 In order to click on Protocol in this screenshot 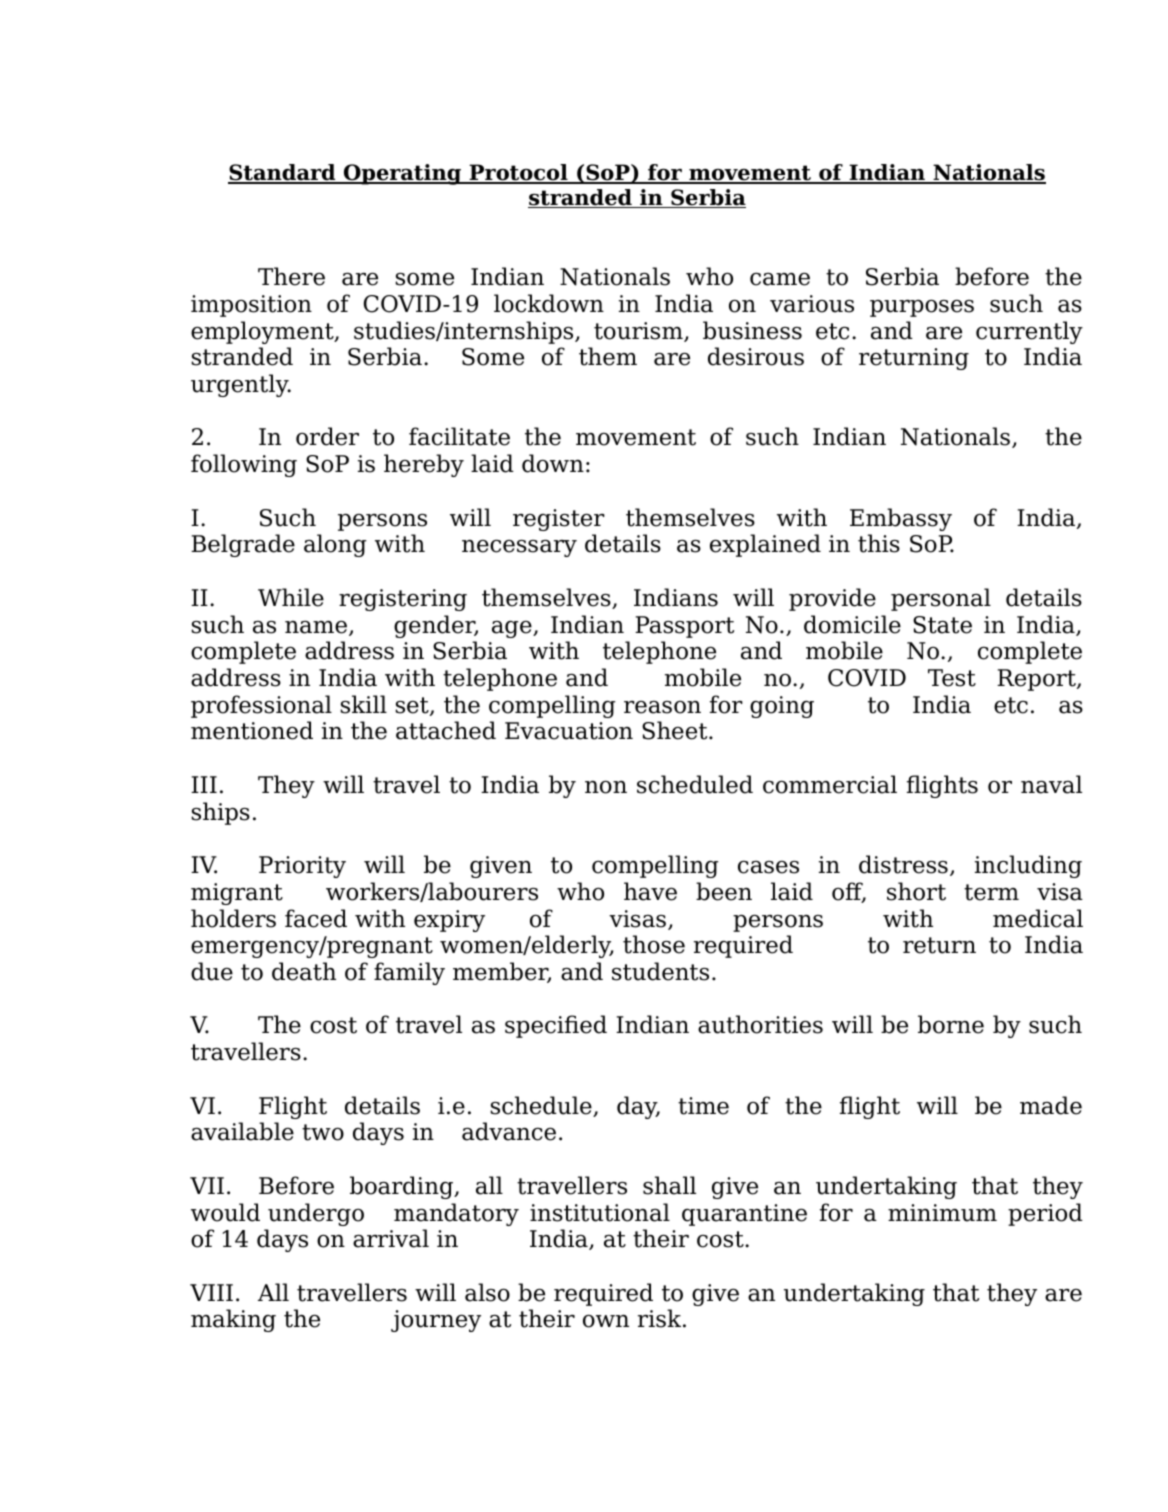, I will do `click(518, 174)`.
